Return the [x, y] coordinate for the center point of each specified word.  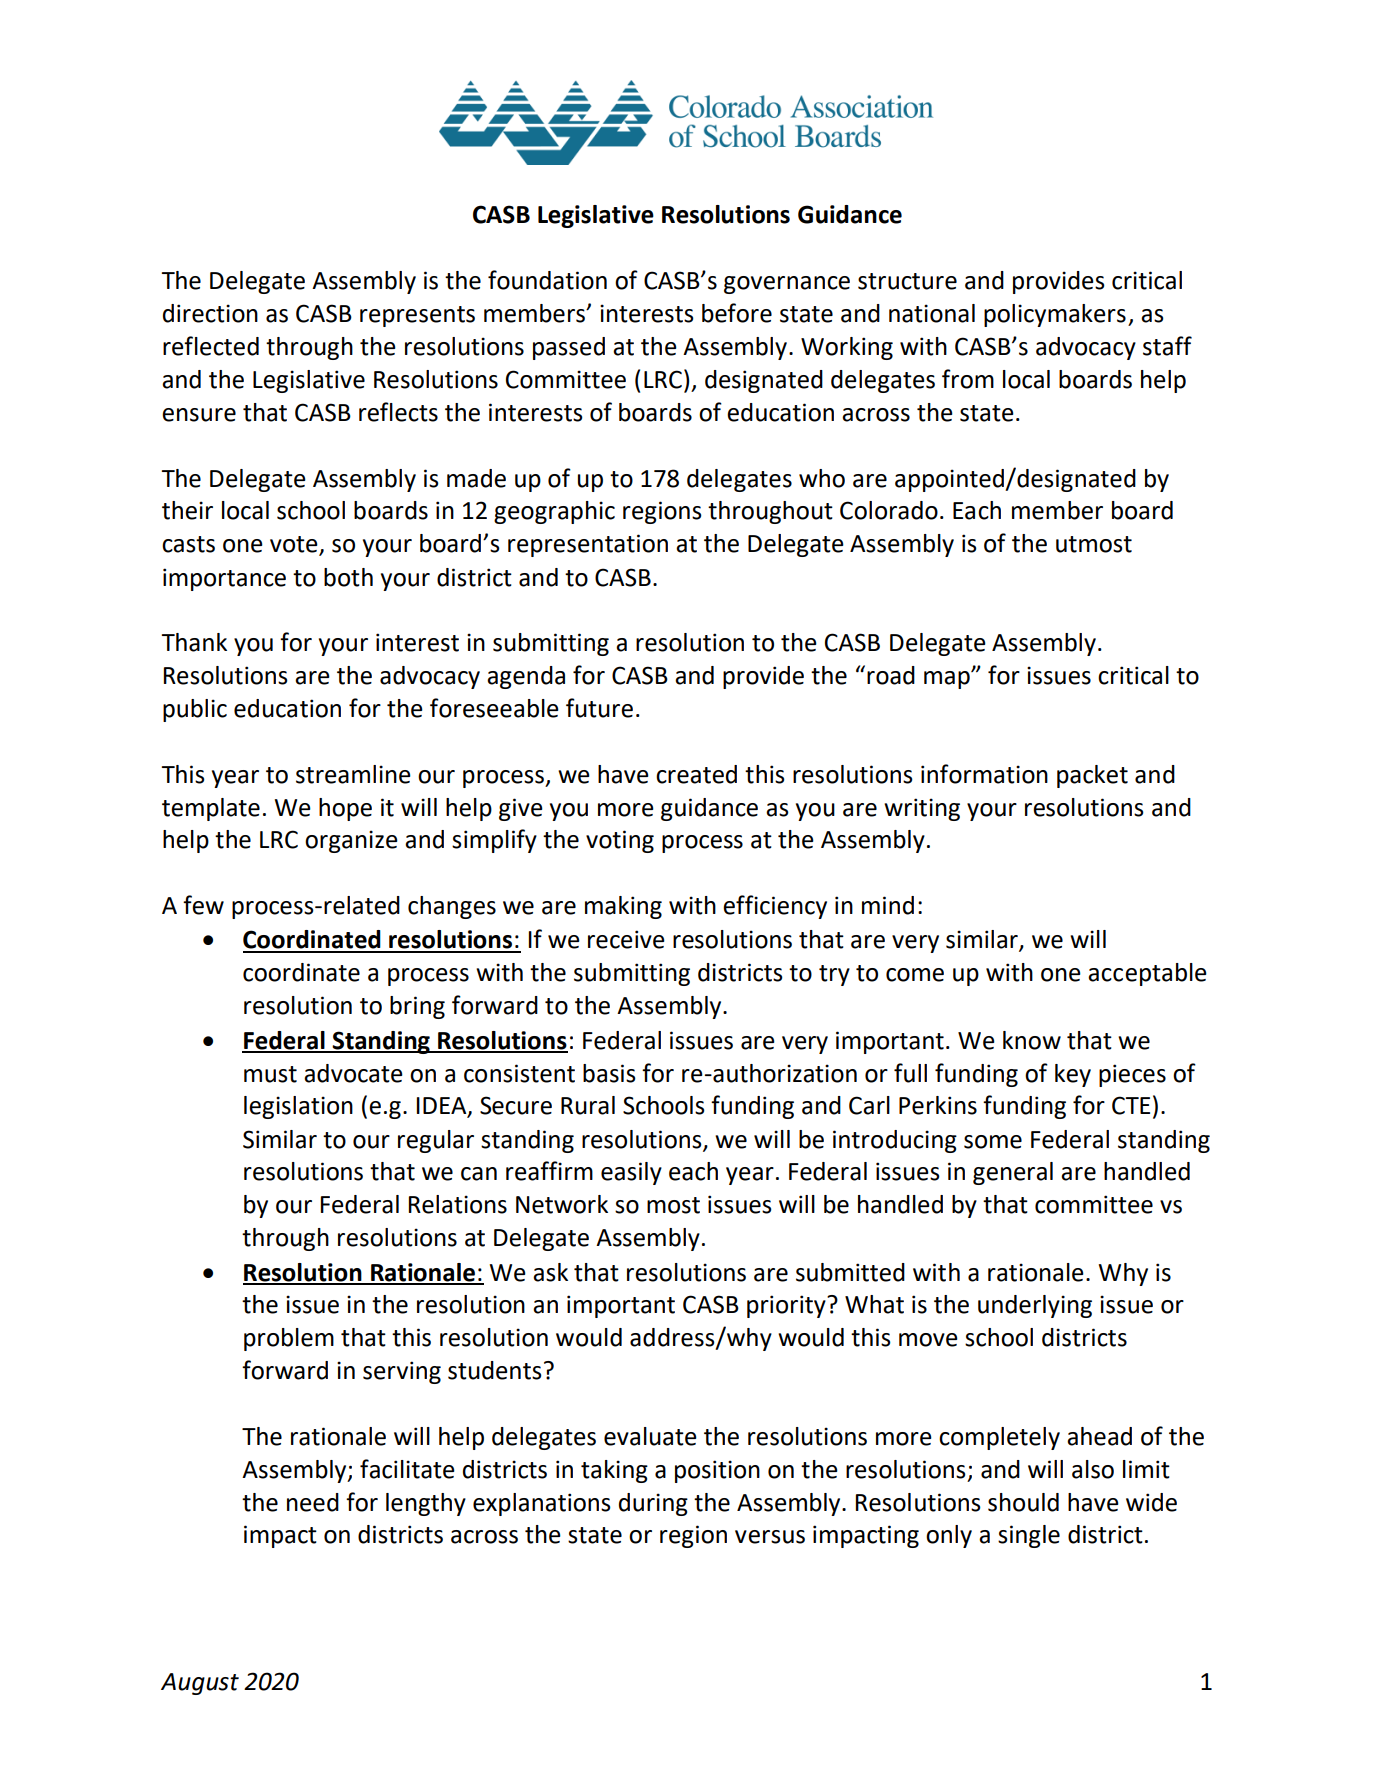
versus [770, 1537]
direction [210, 313]
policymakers [1055, 315]
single [1029, 1536]
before [737, 313]
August [200, 1684]
